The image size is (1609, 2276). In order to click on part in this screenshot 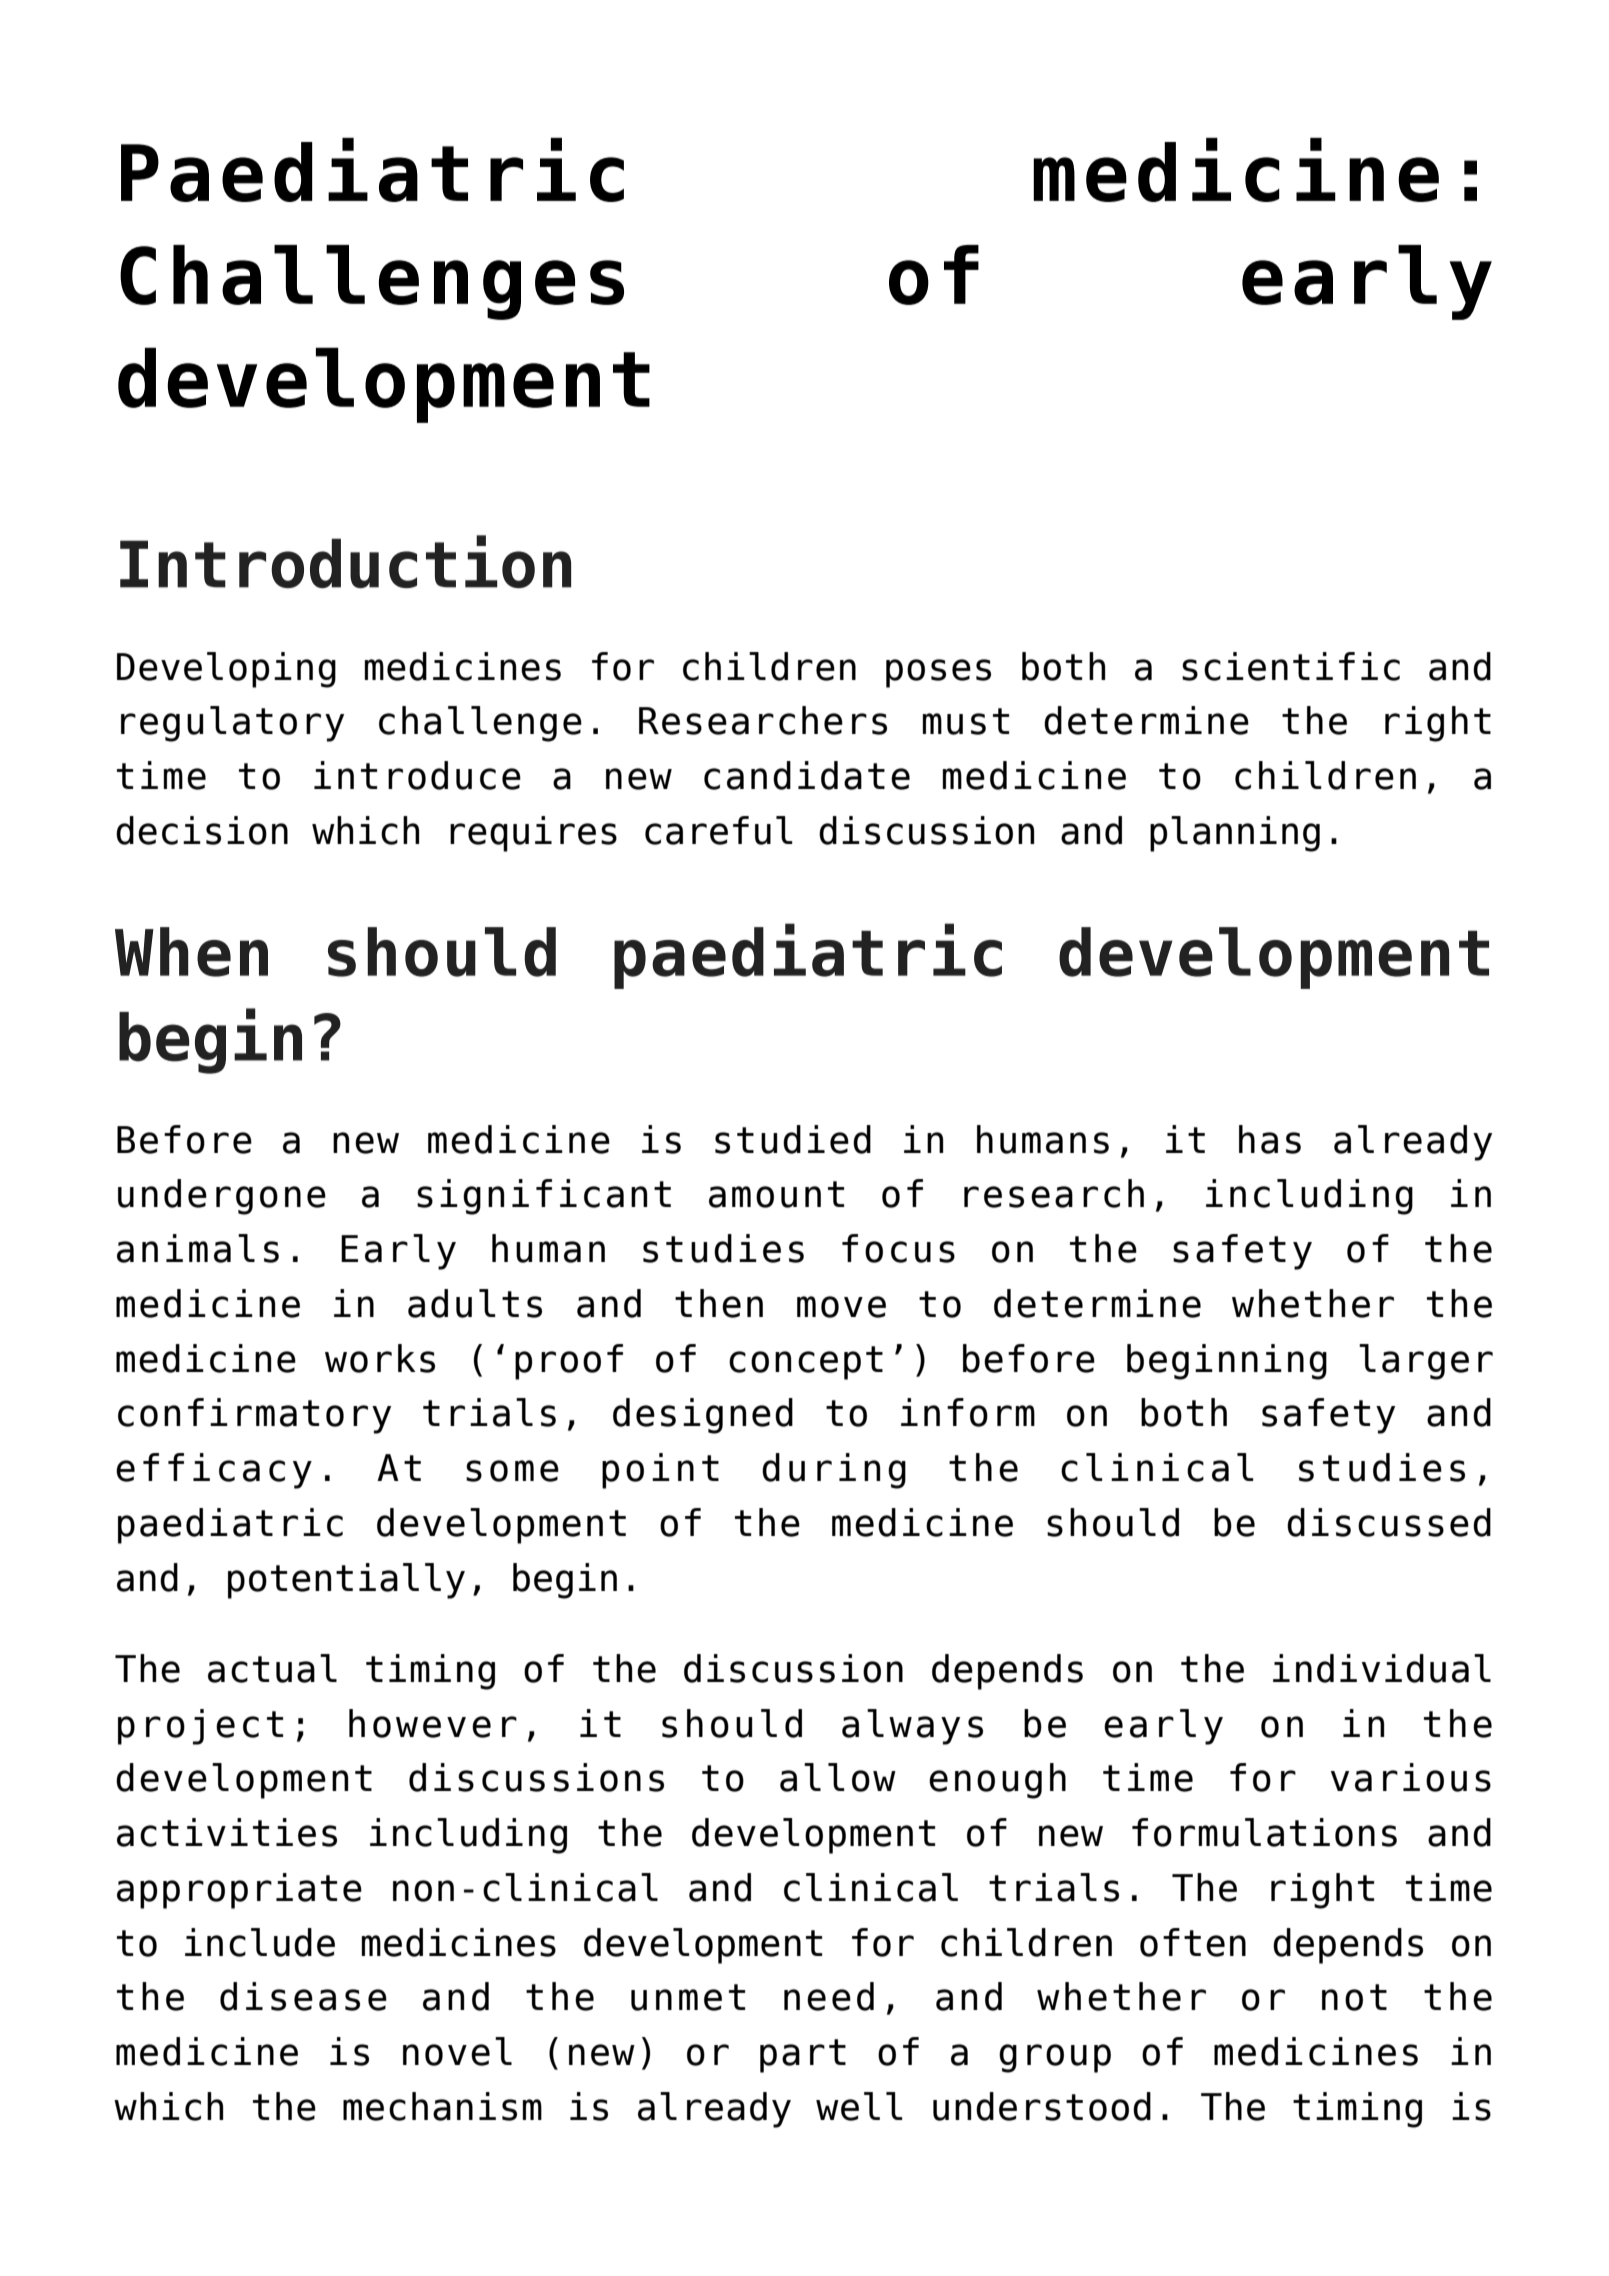, I will do `click(803, 2056)`.
